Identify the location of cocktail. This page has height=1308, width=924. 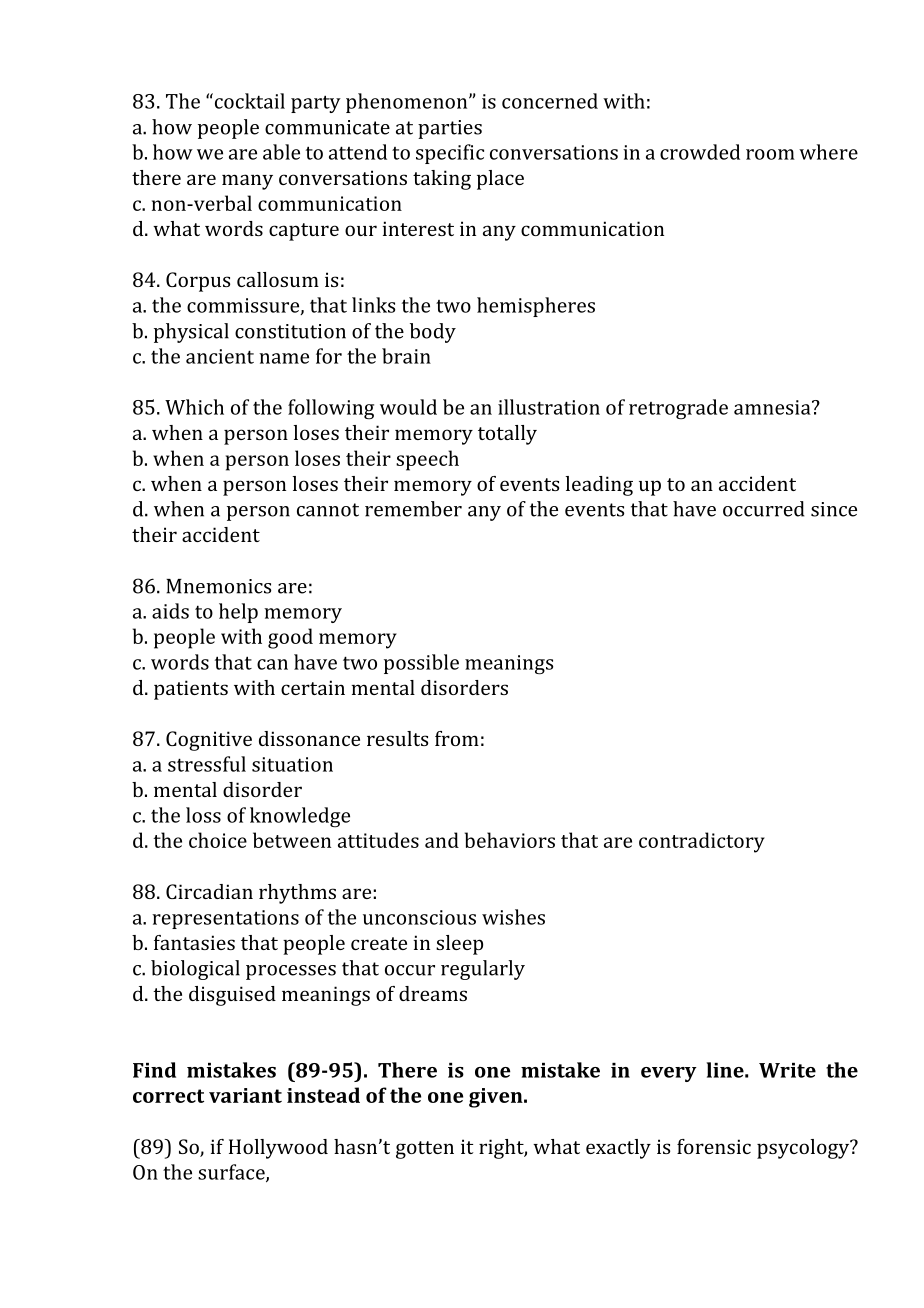
(248, 101).
